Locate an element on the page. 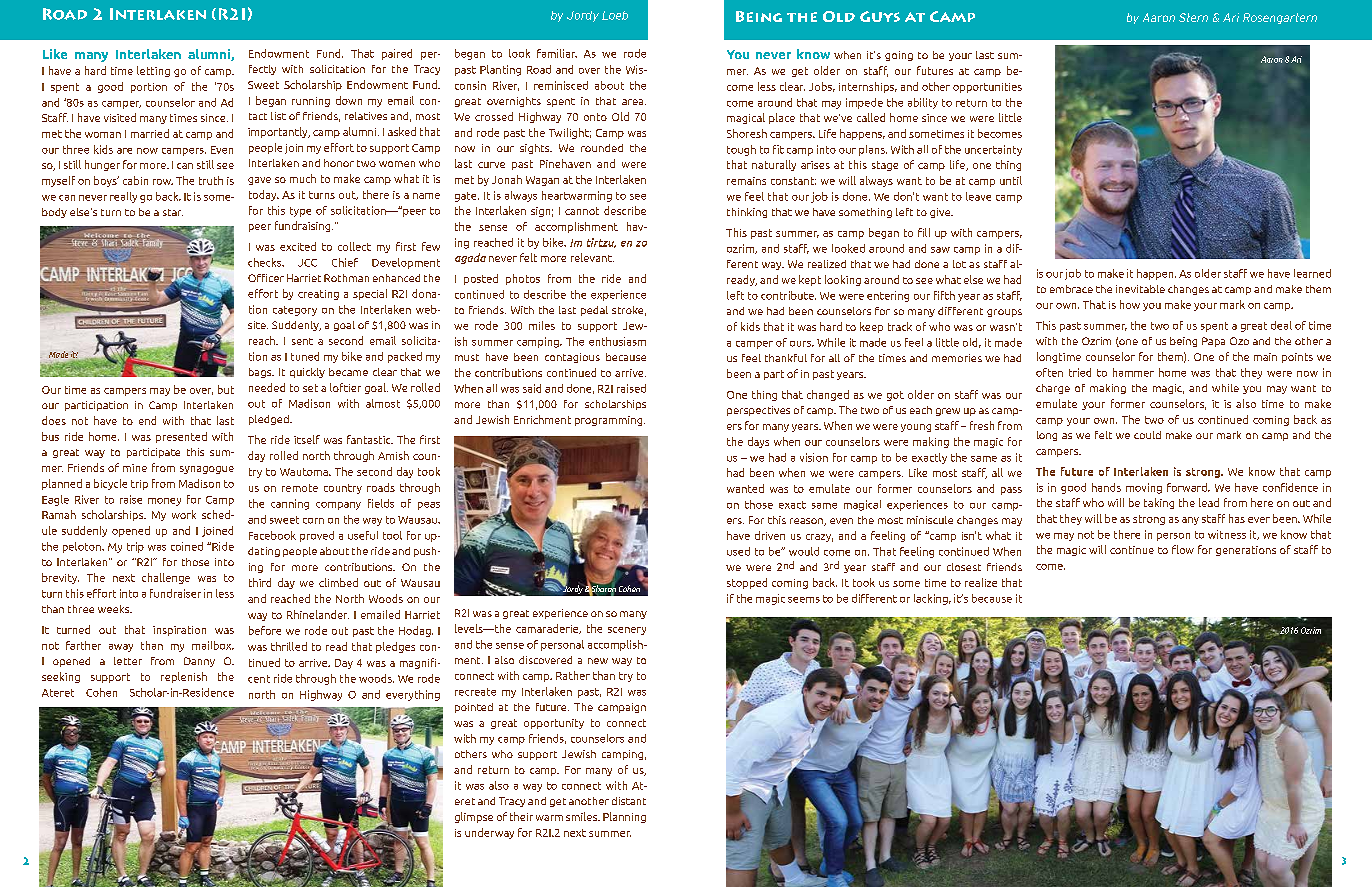  Planning is located at coordinates (624, 817).
